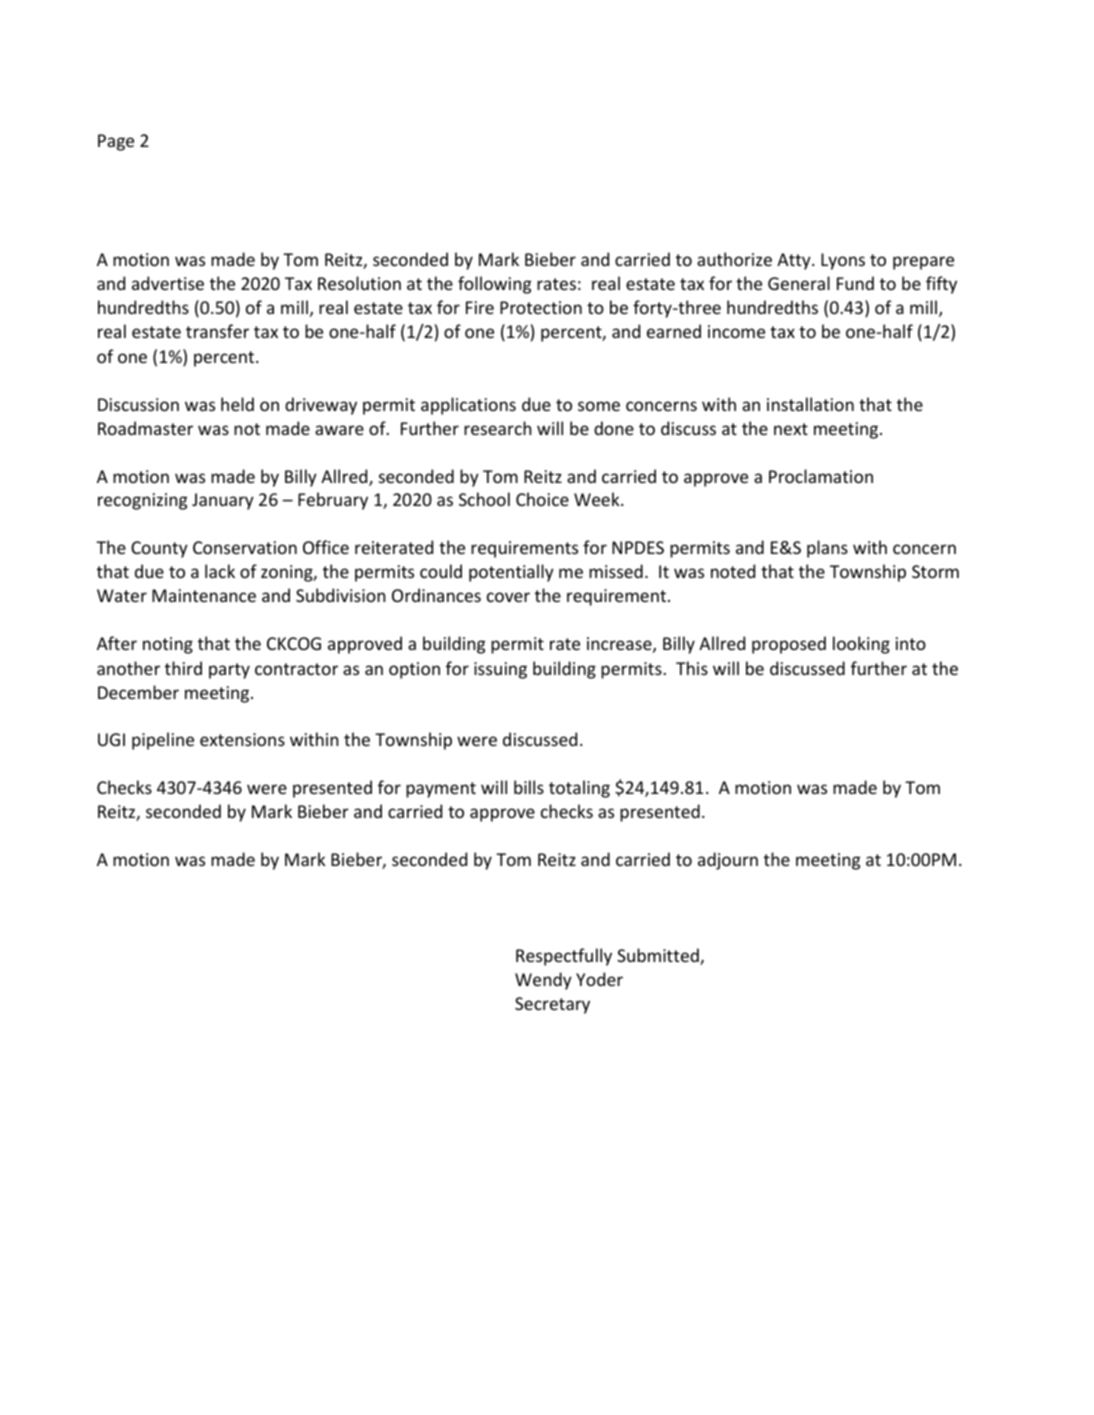 The width and height of the screenshot is (1094, 1415). I want to click on plans, so click(827, 549).
